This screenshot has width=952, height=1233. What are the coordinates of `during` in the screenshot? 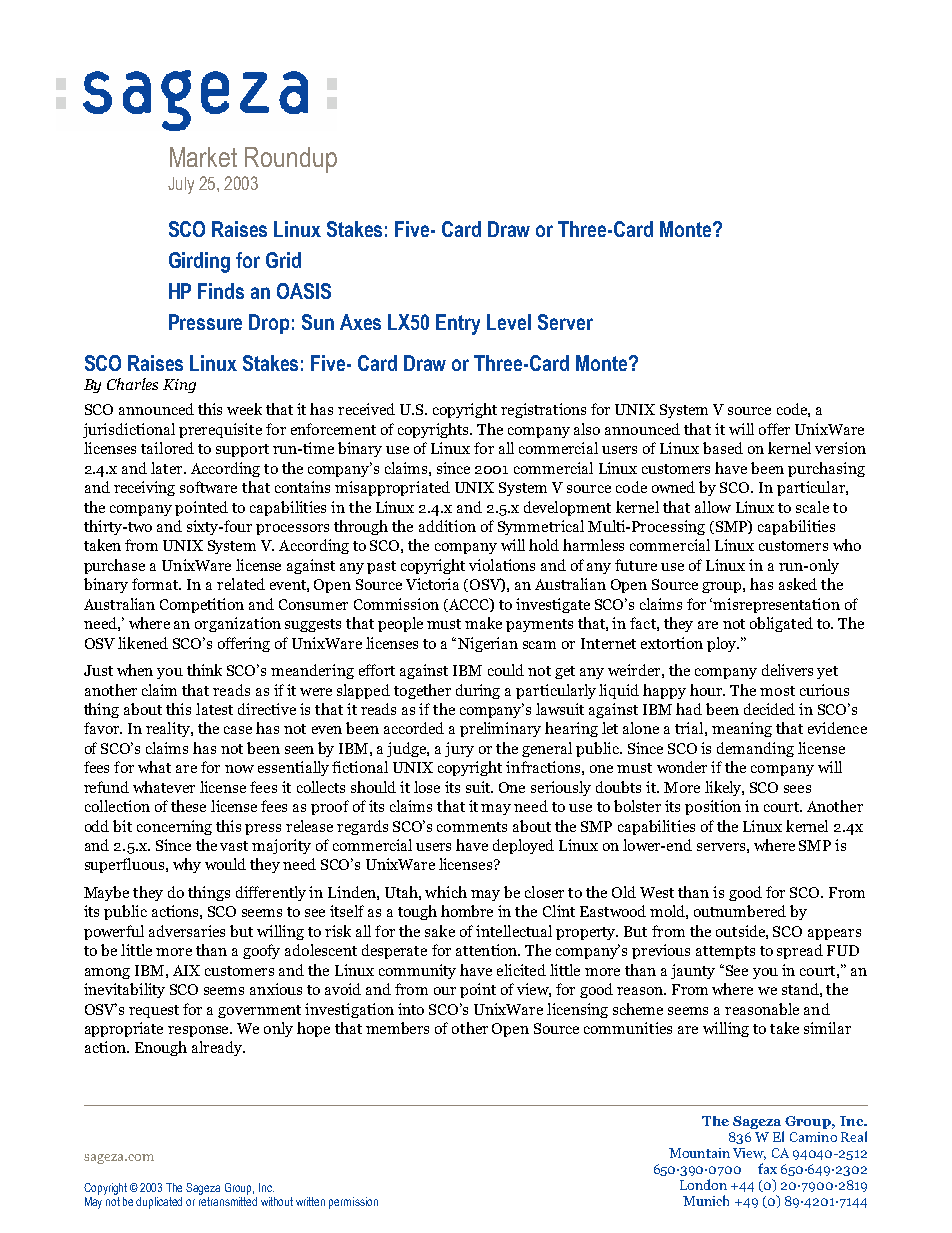 It's located at (478, 691).
